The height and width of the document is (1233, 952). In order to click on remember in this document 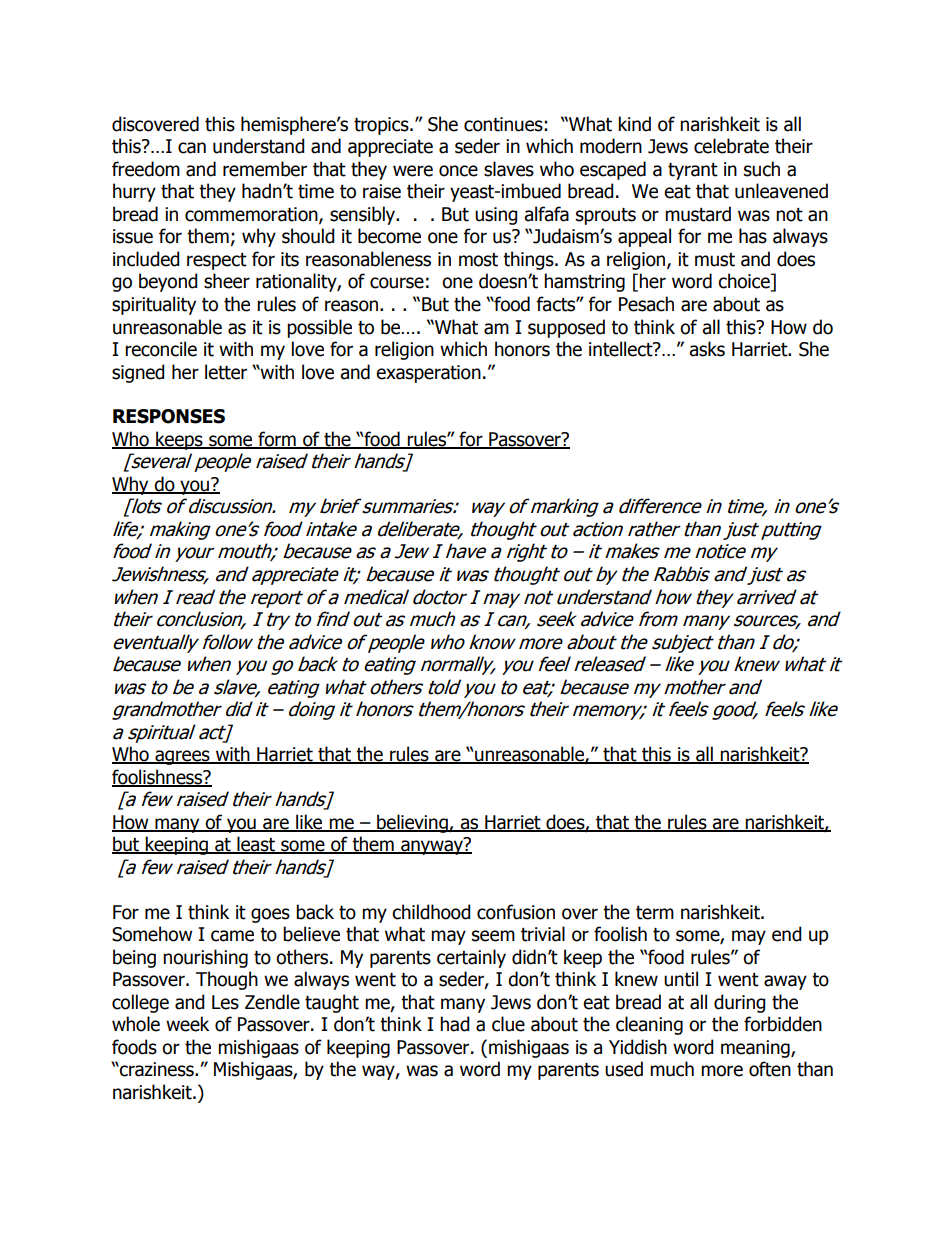, I will do `click(265, 169)`.
